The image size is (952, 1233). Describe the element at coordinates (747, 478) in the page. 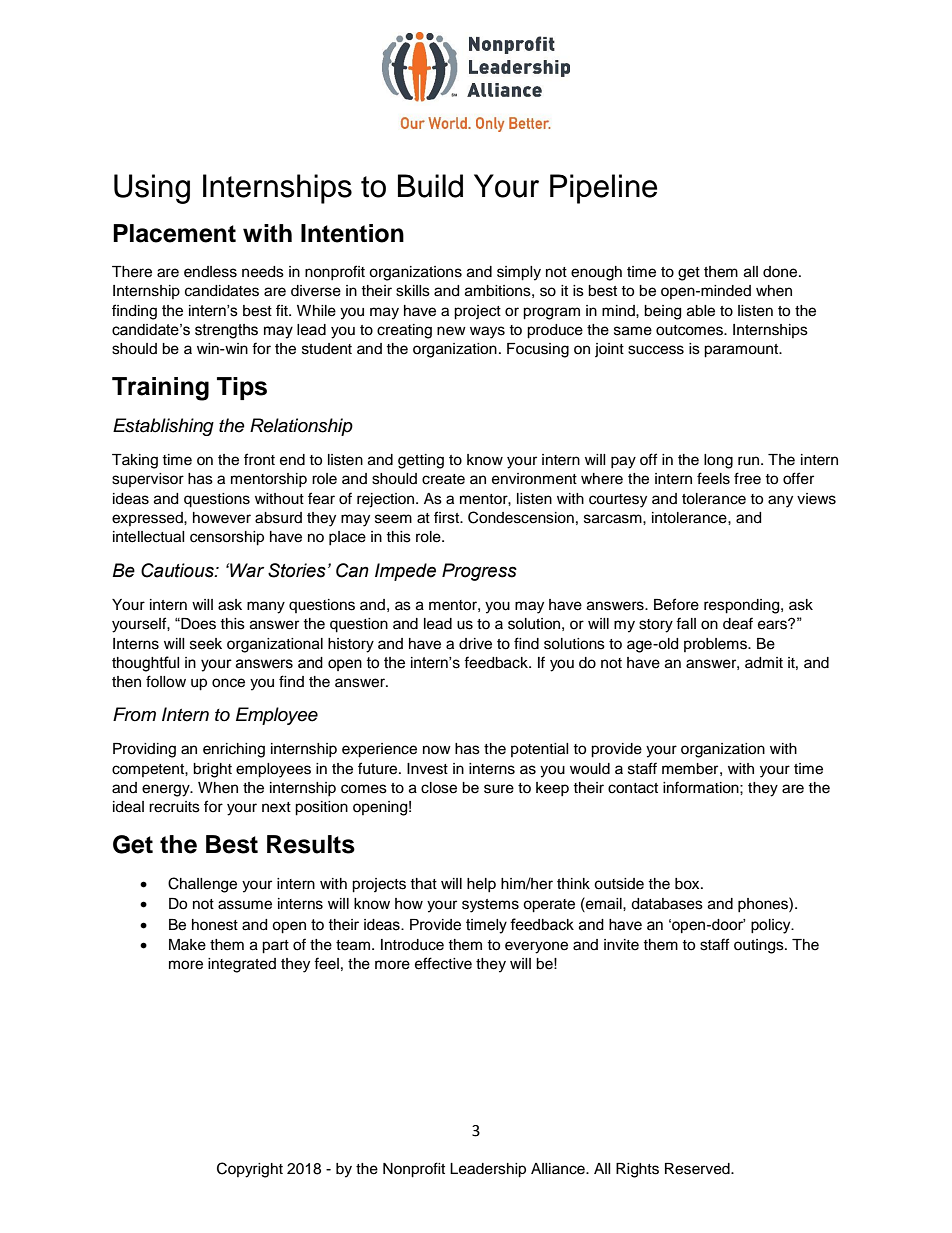

I see `free` at that location.
